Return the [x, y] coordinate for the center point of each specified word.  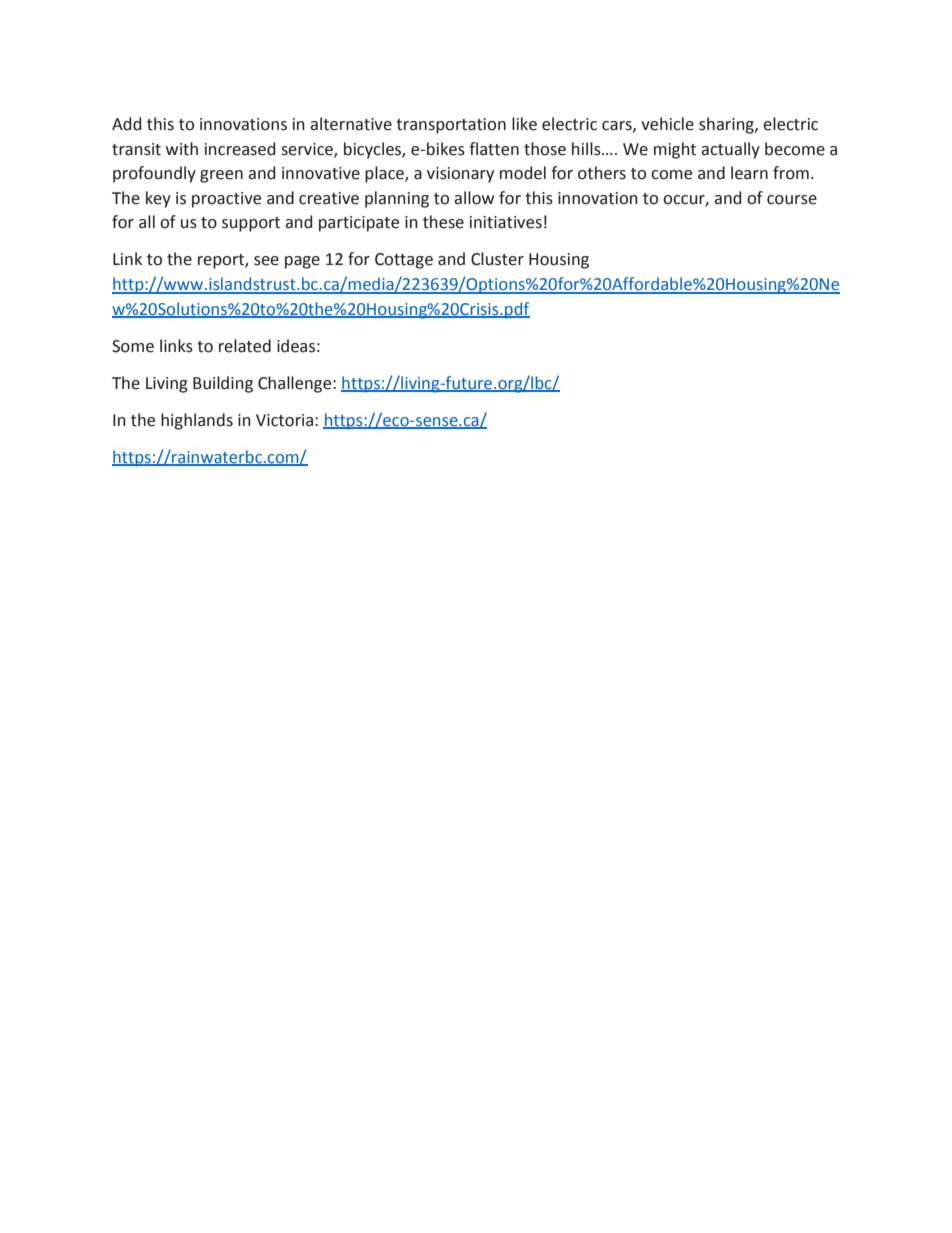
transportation [451, 126]
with [182, 149]
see [266, 261]
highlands [197, 421]
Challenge [296, 384]
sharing [727, 125]
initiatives [506, 222]
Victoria [284, 420]
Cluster [497, 259]
